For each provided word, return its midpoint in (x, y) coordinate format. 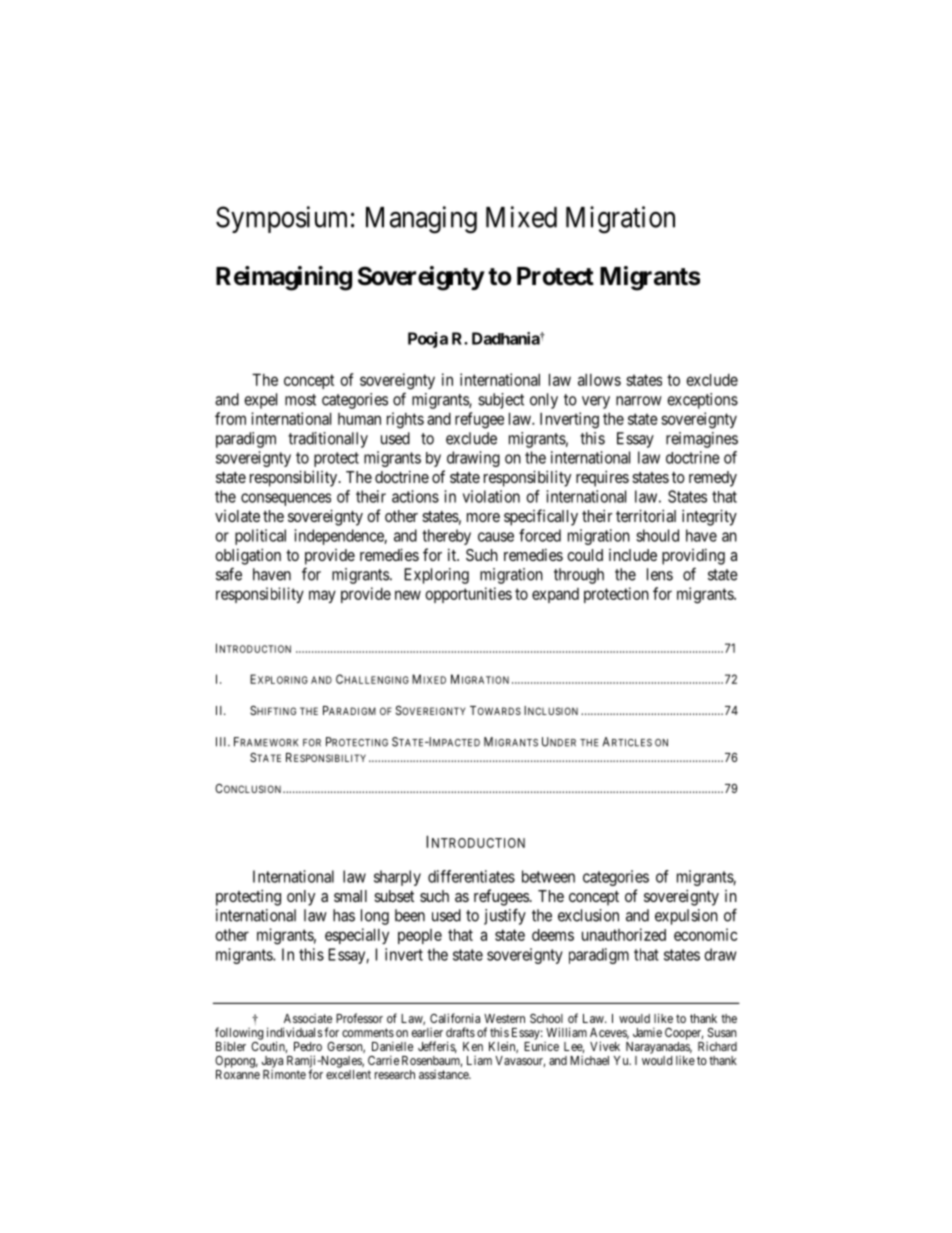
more (483, 517)
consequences (286, 499)
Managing (421, 220)
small (350, 896)
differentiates (471, 876)
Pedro (308, 1046)
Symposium (281, 219)
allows (599, 380)
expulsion (686, 917)
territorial (646, 515)
